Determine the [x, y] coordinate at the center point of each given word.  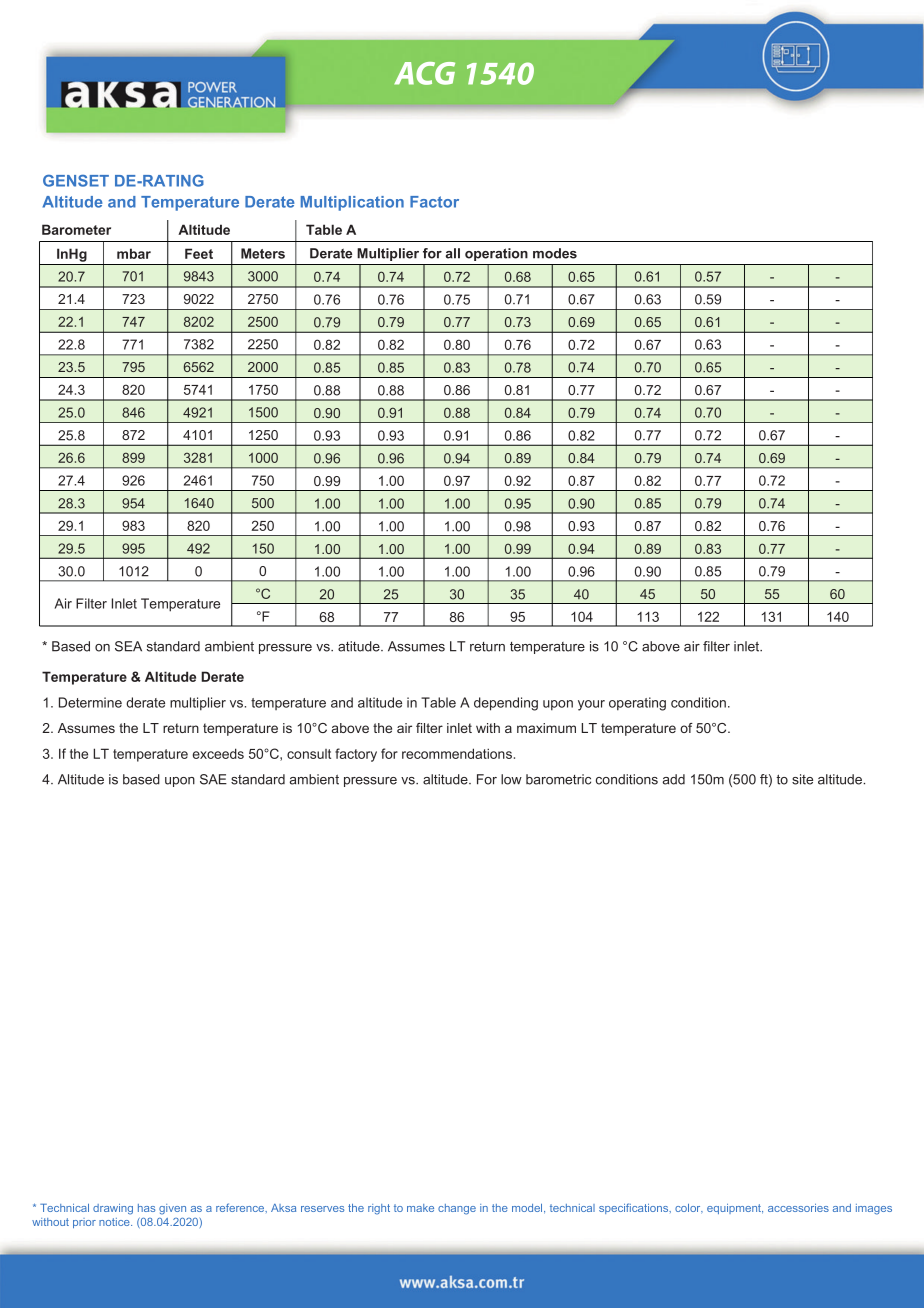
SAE [213, 779]
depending [506, 704]
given [172, 1209]
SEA [128, 646]
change [457, 1209]
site [802, 779]
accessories [798, 1208]
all [453, 253]
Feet [199, 253]
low [511, 779]
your [591, 705]
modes [555, 253]
